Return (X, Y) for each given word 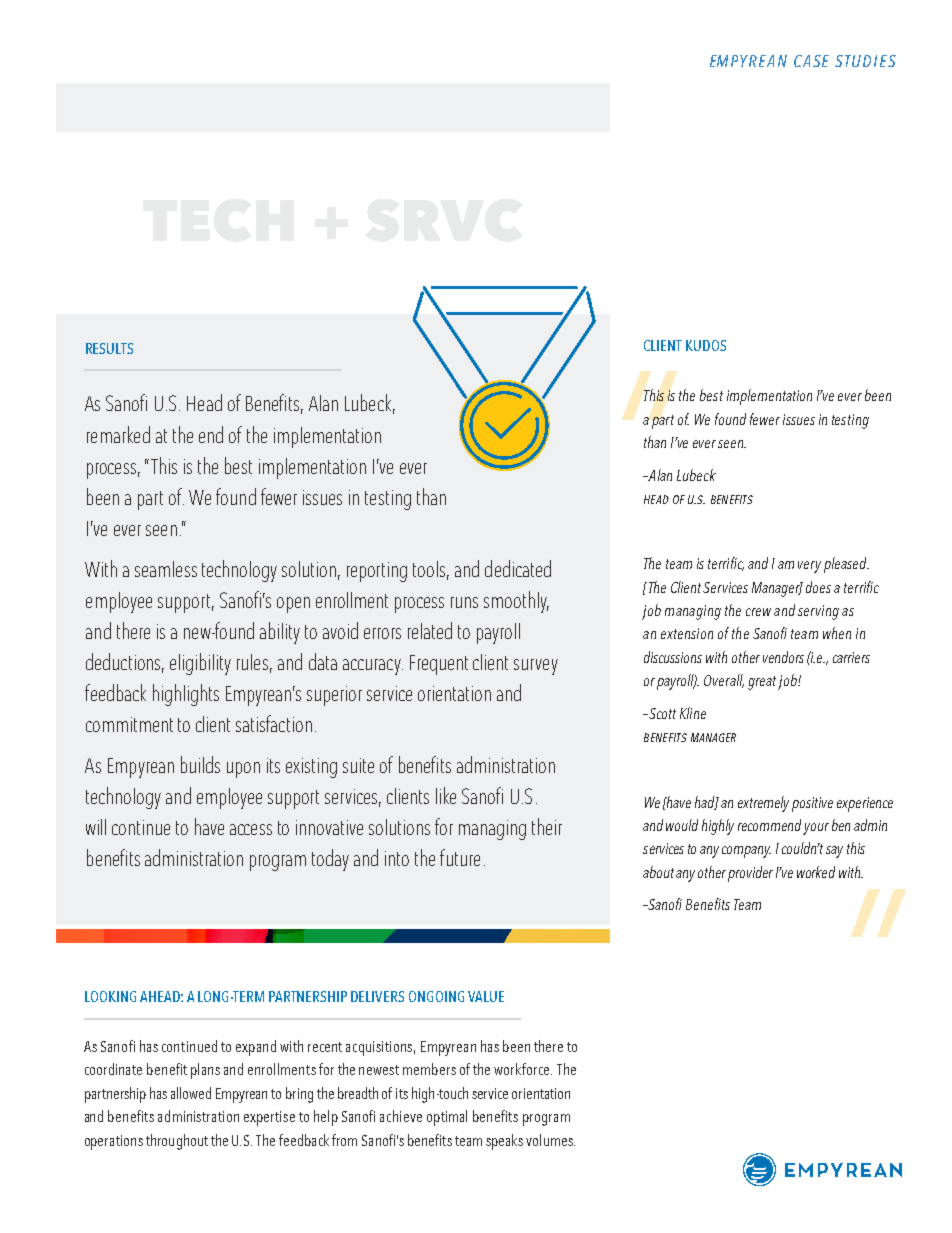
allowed (191, 1093)
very (809, 567)
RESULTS (109, 348)
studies (865, 61)
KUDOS (706, 345)
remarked (118, 434)
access (251, 829)
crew (758, 612)
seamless (166, 569)
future (460, 857)
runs (464, 602)
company (746, 852)
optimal (447, 1118)
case (811, 61)
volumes (550, 1140)
